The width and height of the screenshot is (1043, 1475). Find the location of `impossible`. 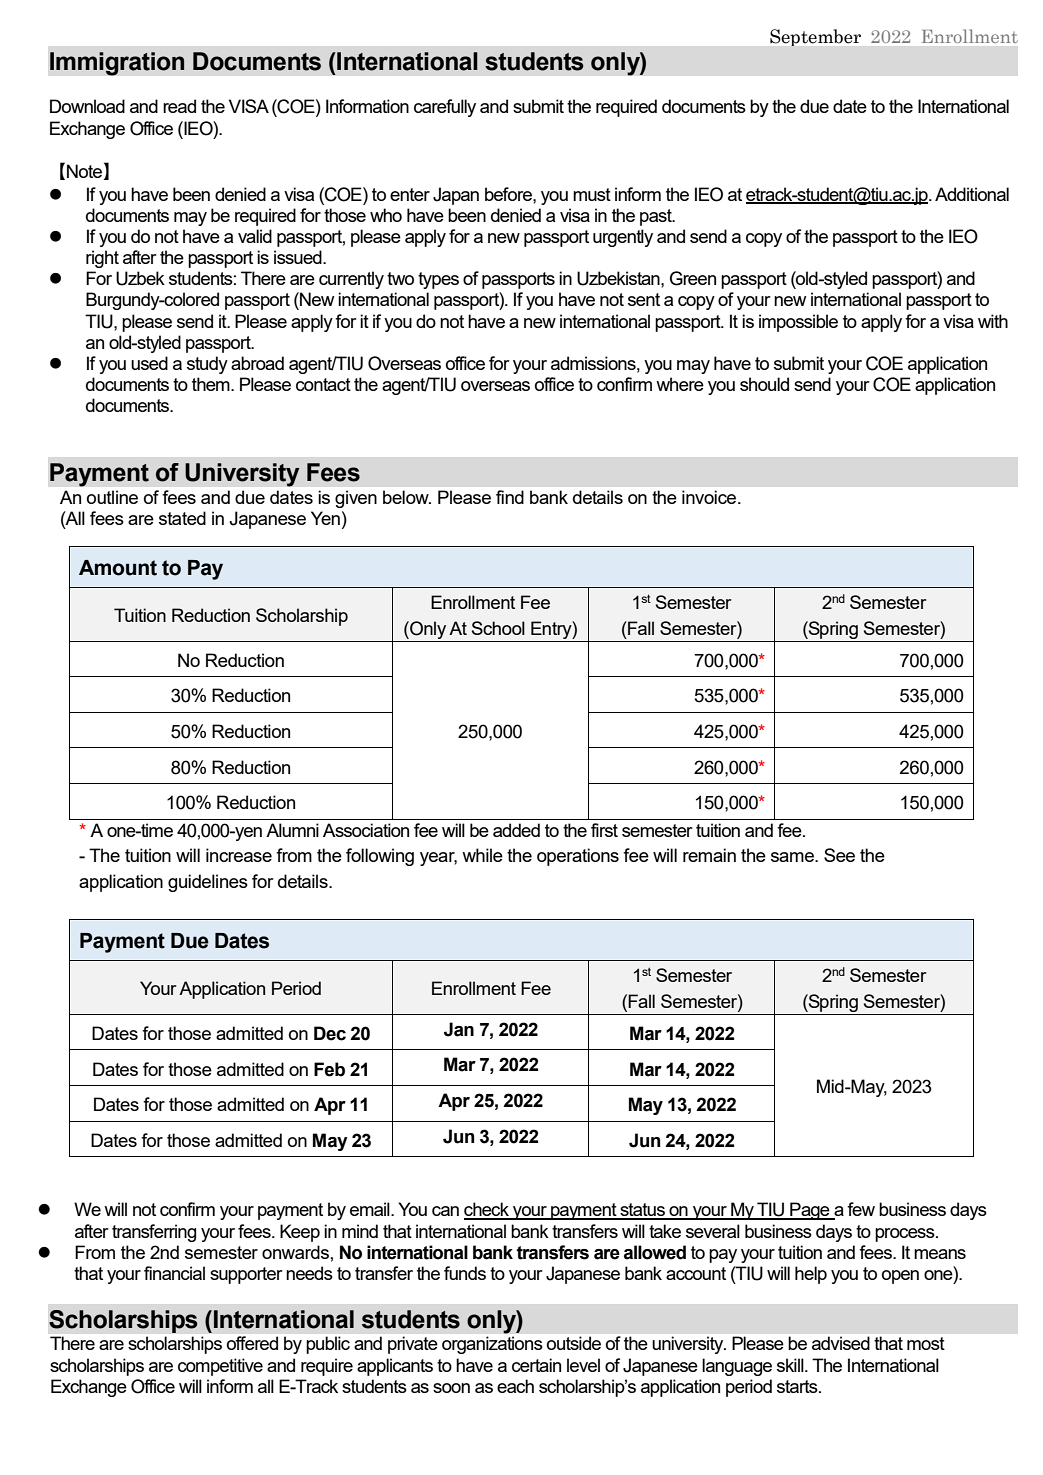

impossible is located at coordinates (798, 323).
